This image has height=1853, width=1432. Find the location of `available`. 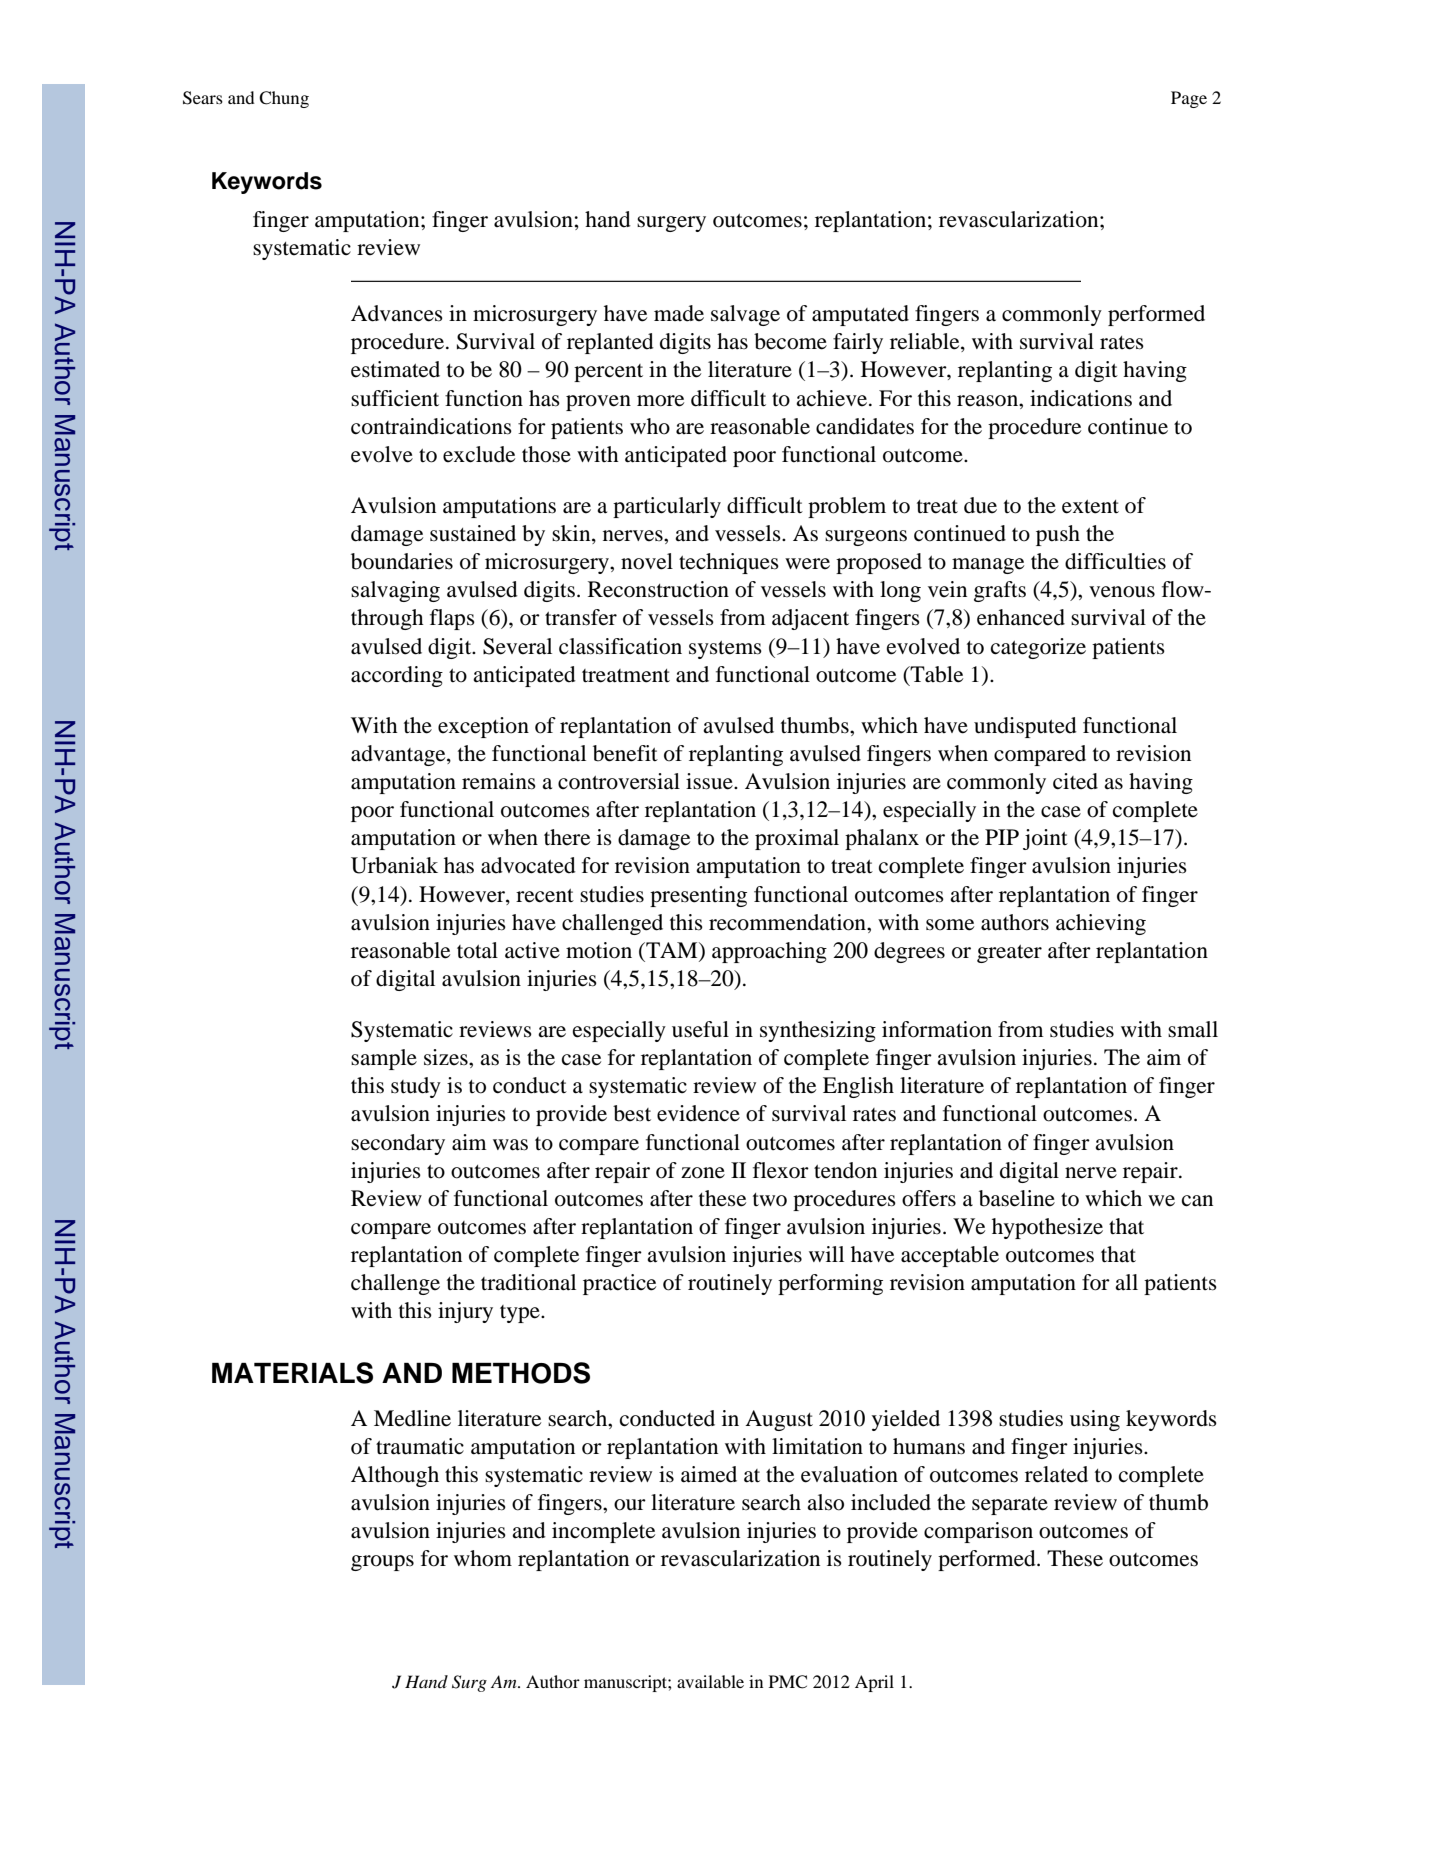

available is located at coordinates (710, 1681).
